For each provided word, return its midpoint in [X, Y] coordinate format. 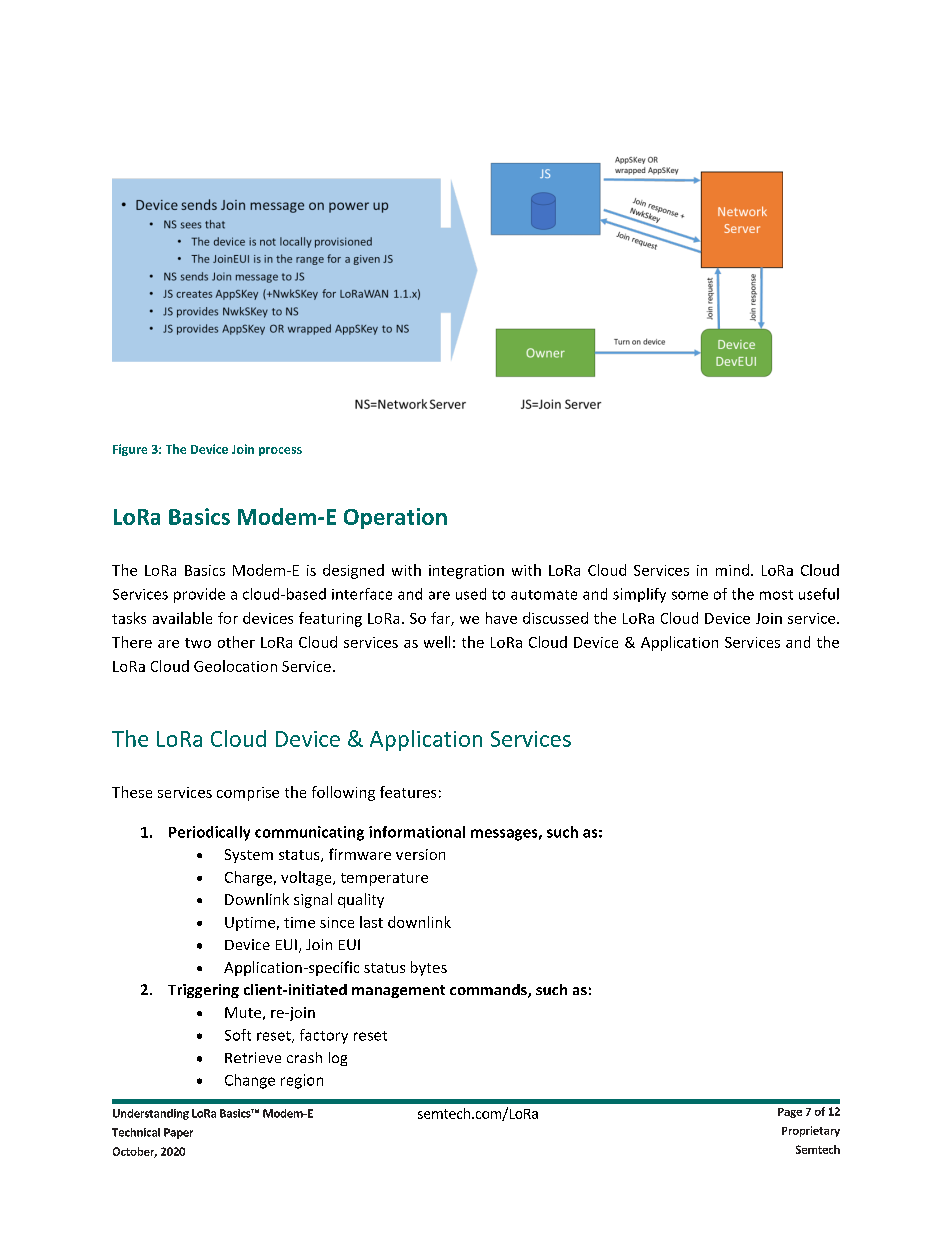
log [338, 1059]
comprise [248, 794]
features [408, 792]
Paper [178, 1133]
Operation [395, 518]
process [280, 451]
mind [732, 570]
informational [417, 832]
